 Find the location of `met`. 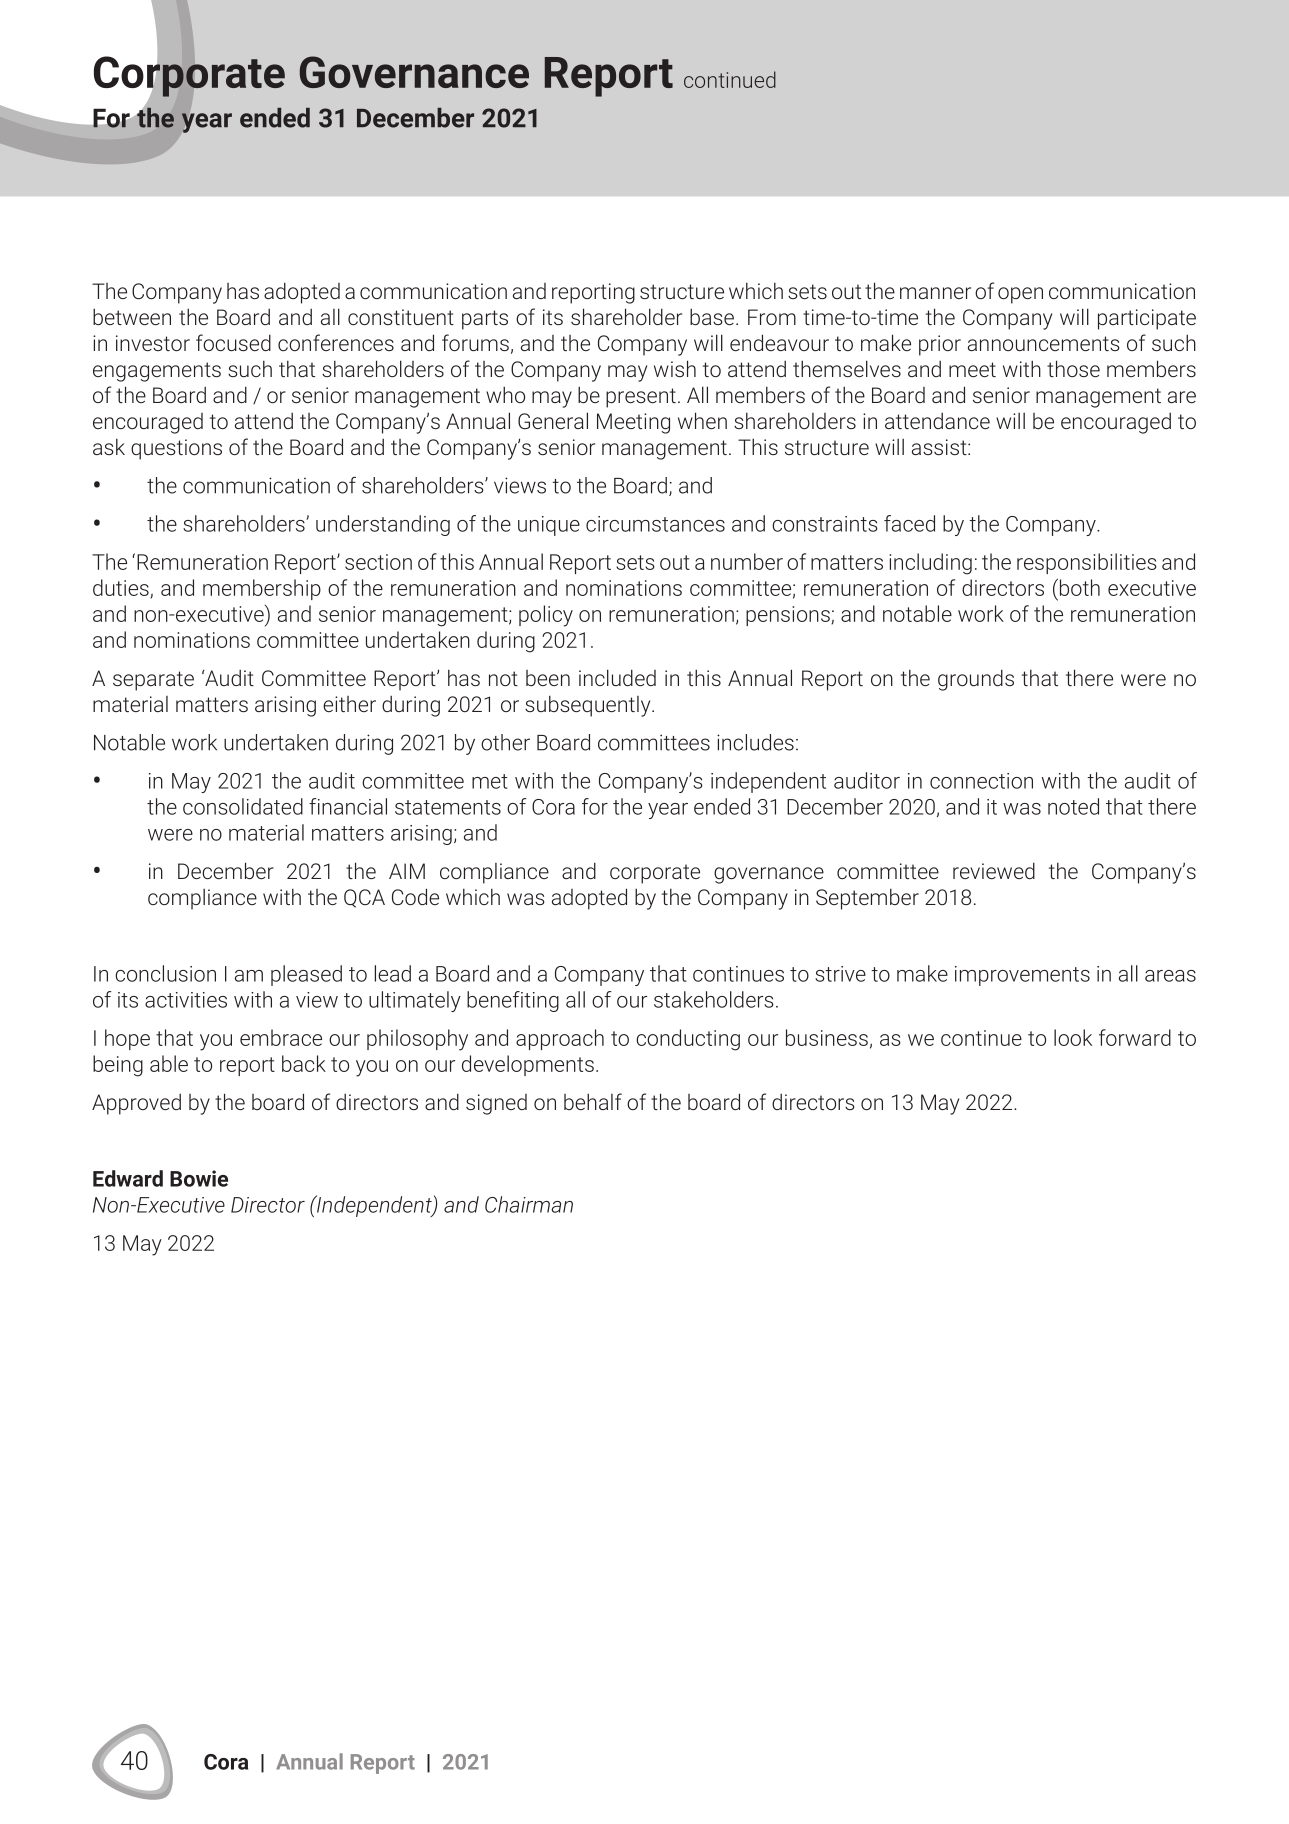

met is located at coordinates (490, 781).
